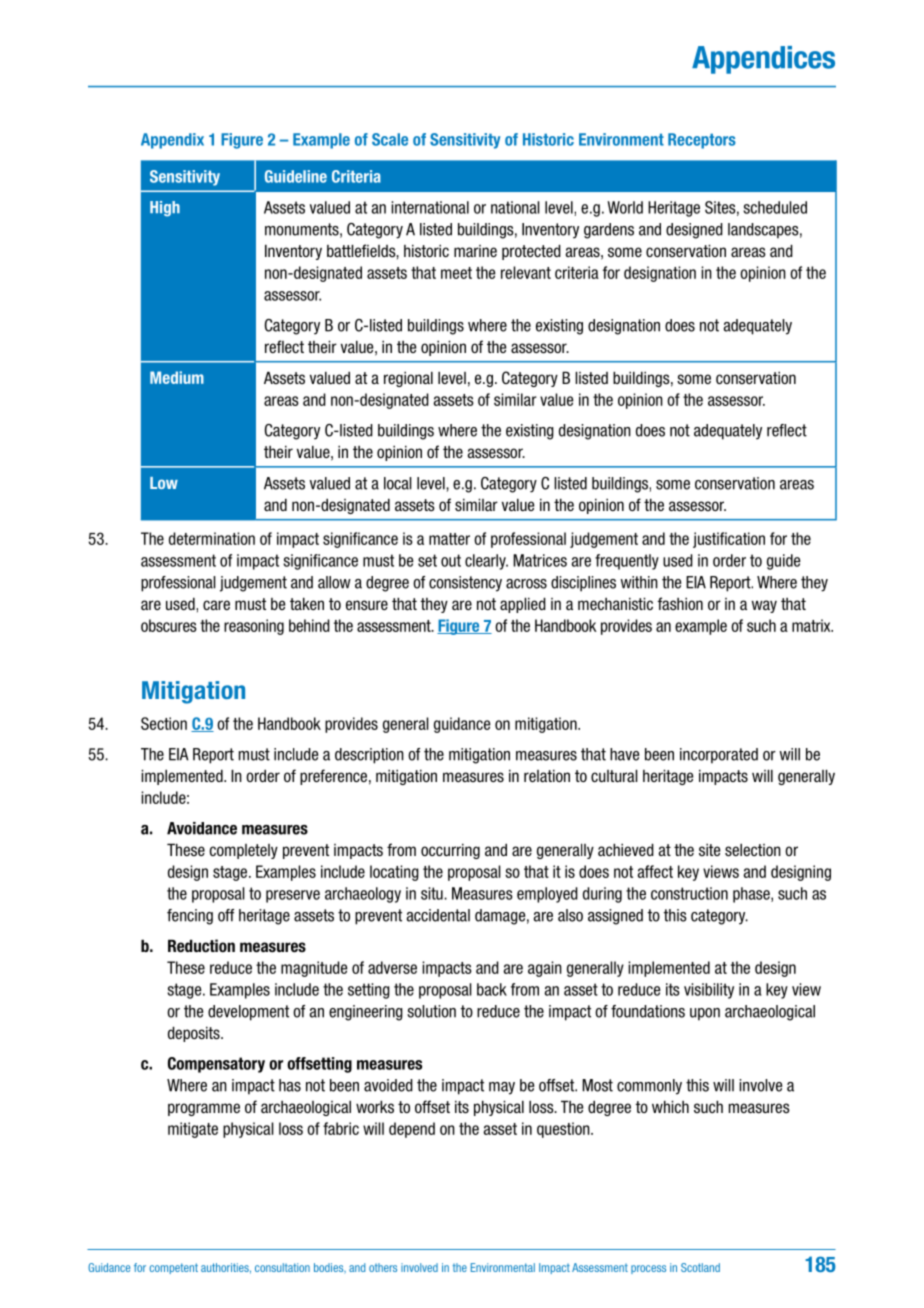  I want to click on way, so click(764, 606).
